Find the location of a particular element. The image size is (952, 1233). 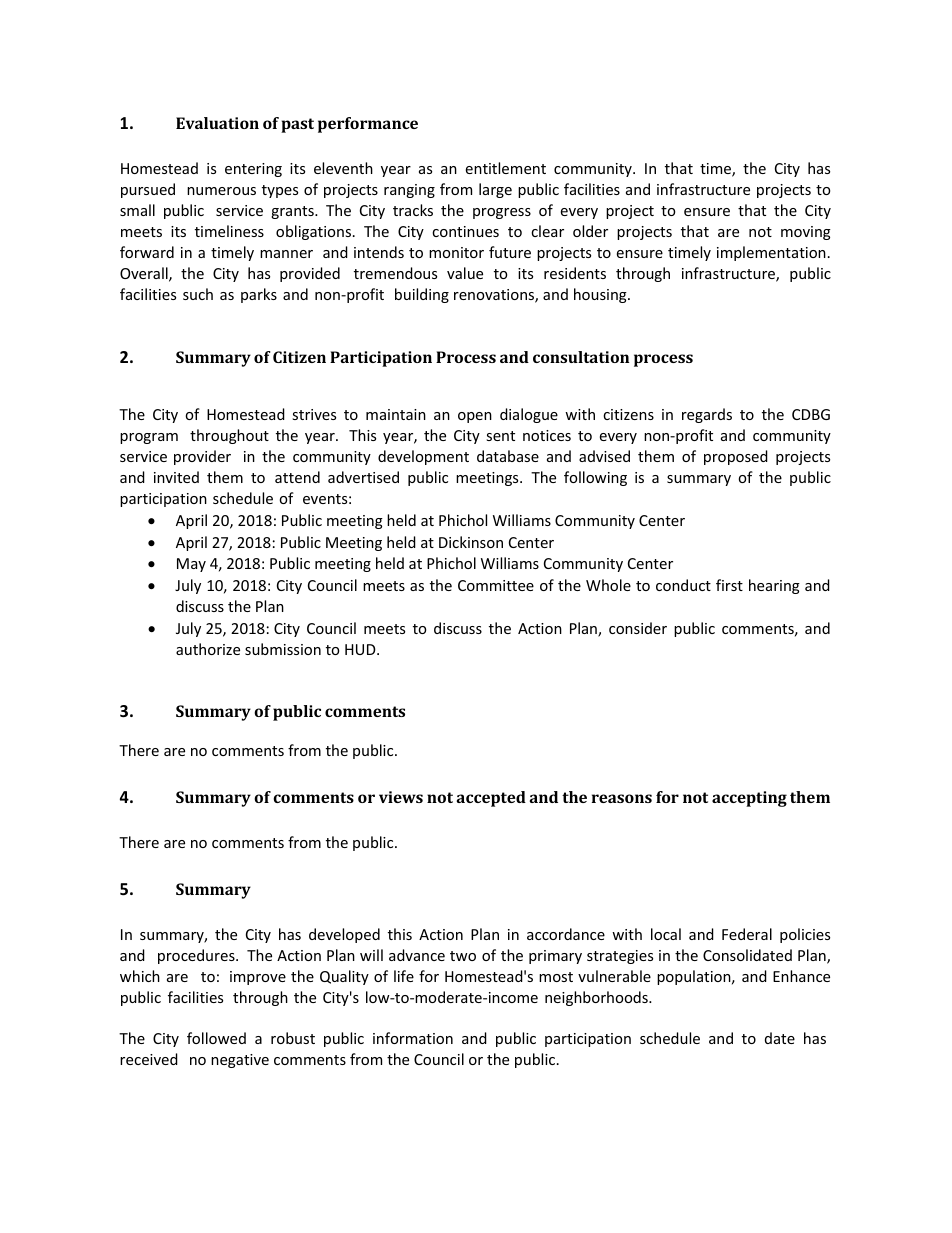

followed is located at coordinates (216, 1038).
